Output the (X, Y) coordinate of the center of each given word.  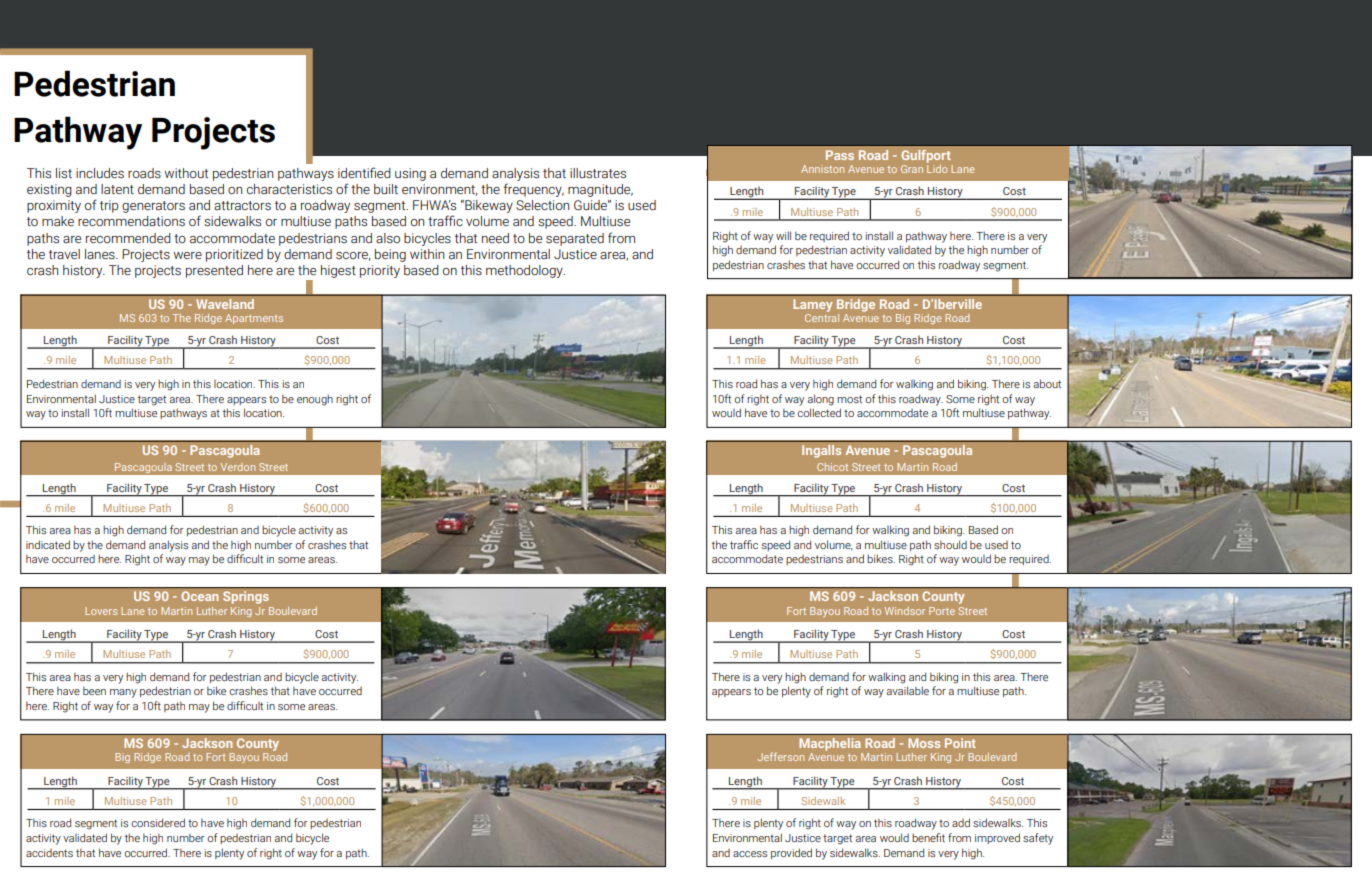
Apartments (254, 319)
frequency (534, 190)
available (907, 690)
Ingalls (821, 451)
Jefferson (781, 756)
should (950, 544)
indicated (48, 544)
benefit (928, 837)
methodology (525, 271)
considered (158, 822)
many (123, 693)
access (750, 854)
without (186, 173)
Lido (937, 169)
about (1047, 383)
